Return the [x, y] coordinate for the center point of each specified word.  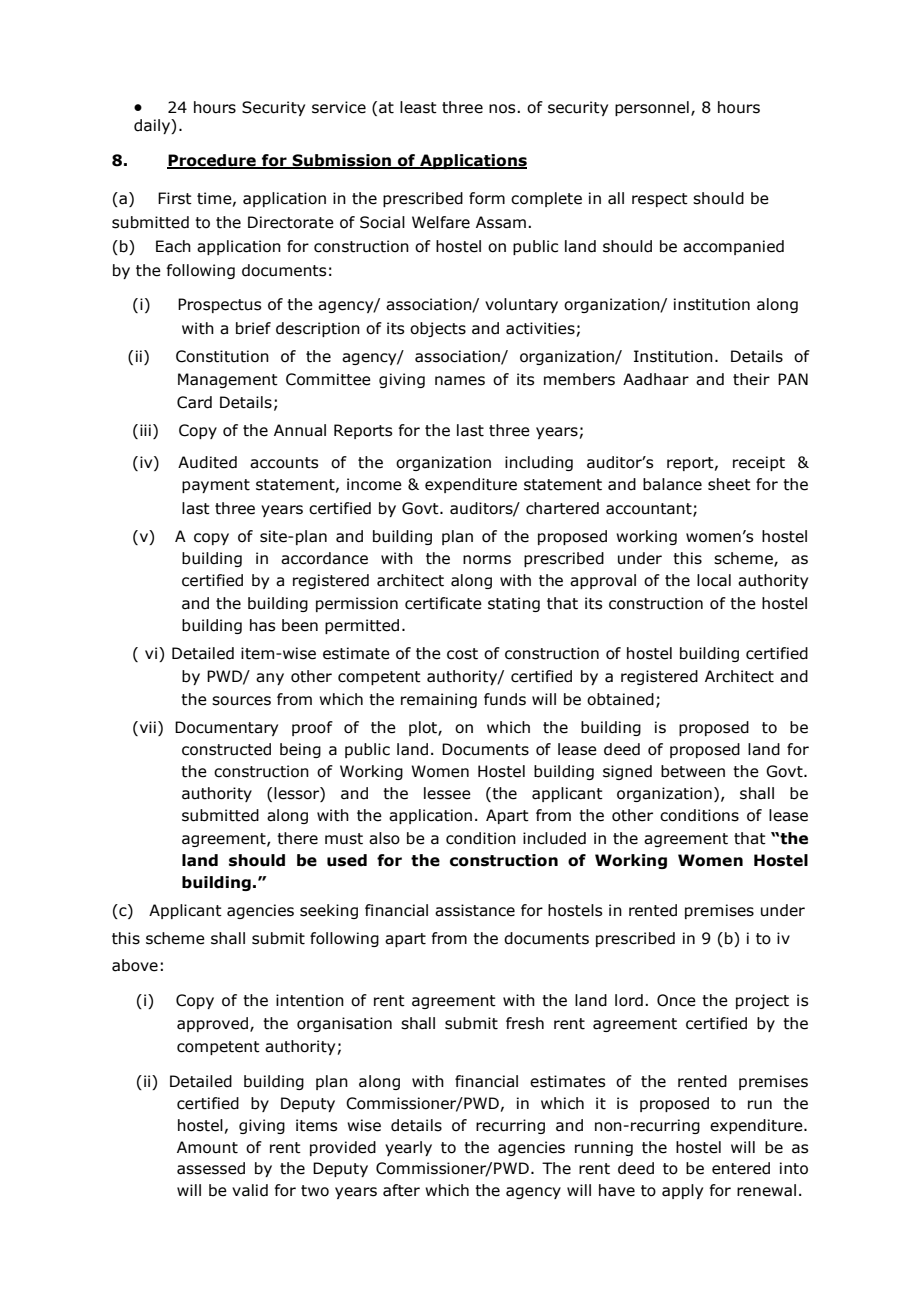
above [135, 965]
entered [741, 1168]
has [262, 625]
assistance [475, 910]
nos [503, 109]
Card [194, 402]
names [460, 381]
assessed [211, 1168]
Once [676, 1000]
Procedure [212, 161]
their [751, 379]
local [714, 580]
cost [462, 654]
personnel [652, 108]
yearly [408, 1148]
